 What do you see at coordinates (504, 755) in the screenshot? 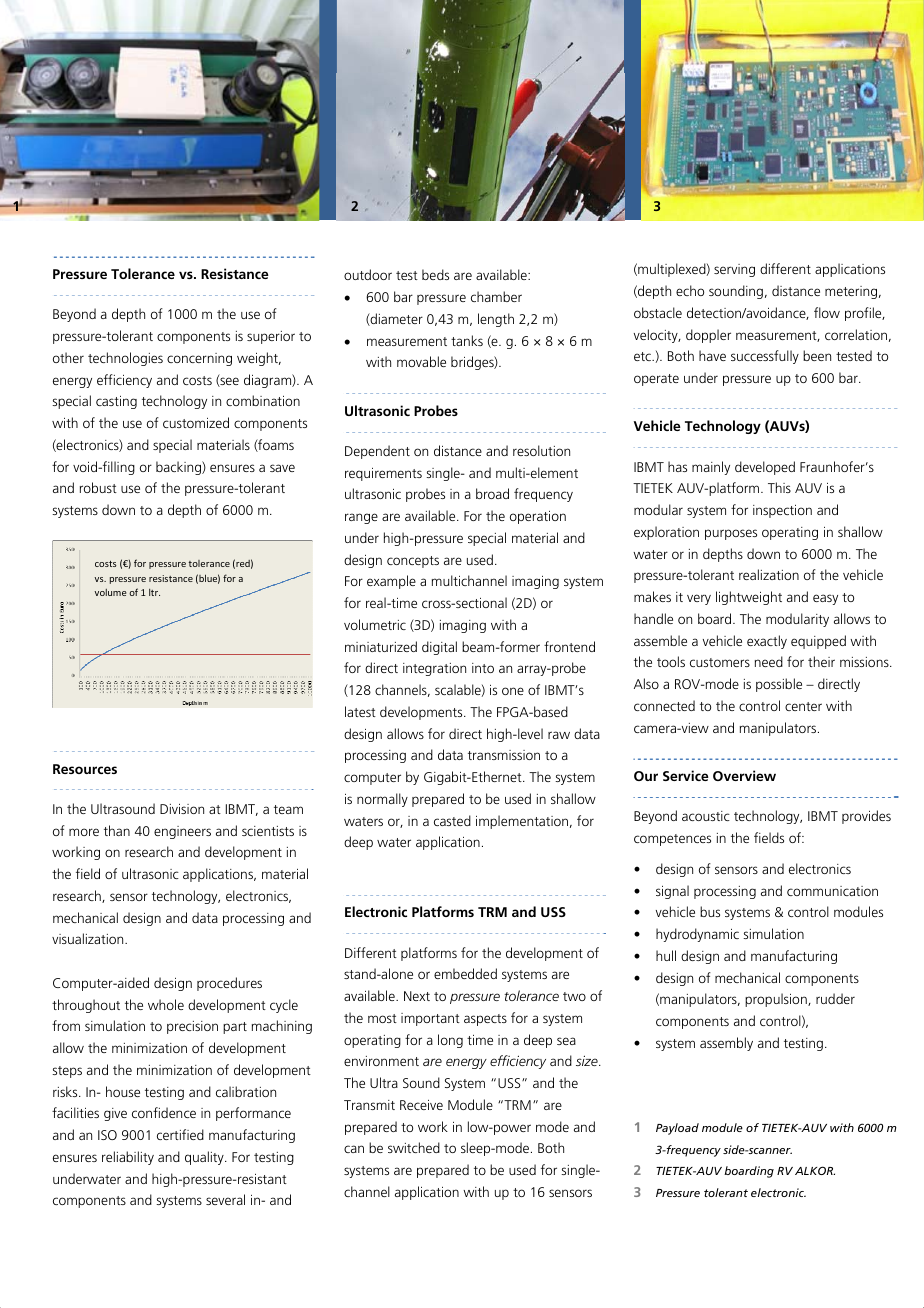
I see `transmission` at bounding box center [504, 755].
